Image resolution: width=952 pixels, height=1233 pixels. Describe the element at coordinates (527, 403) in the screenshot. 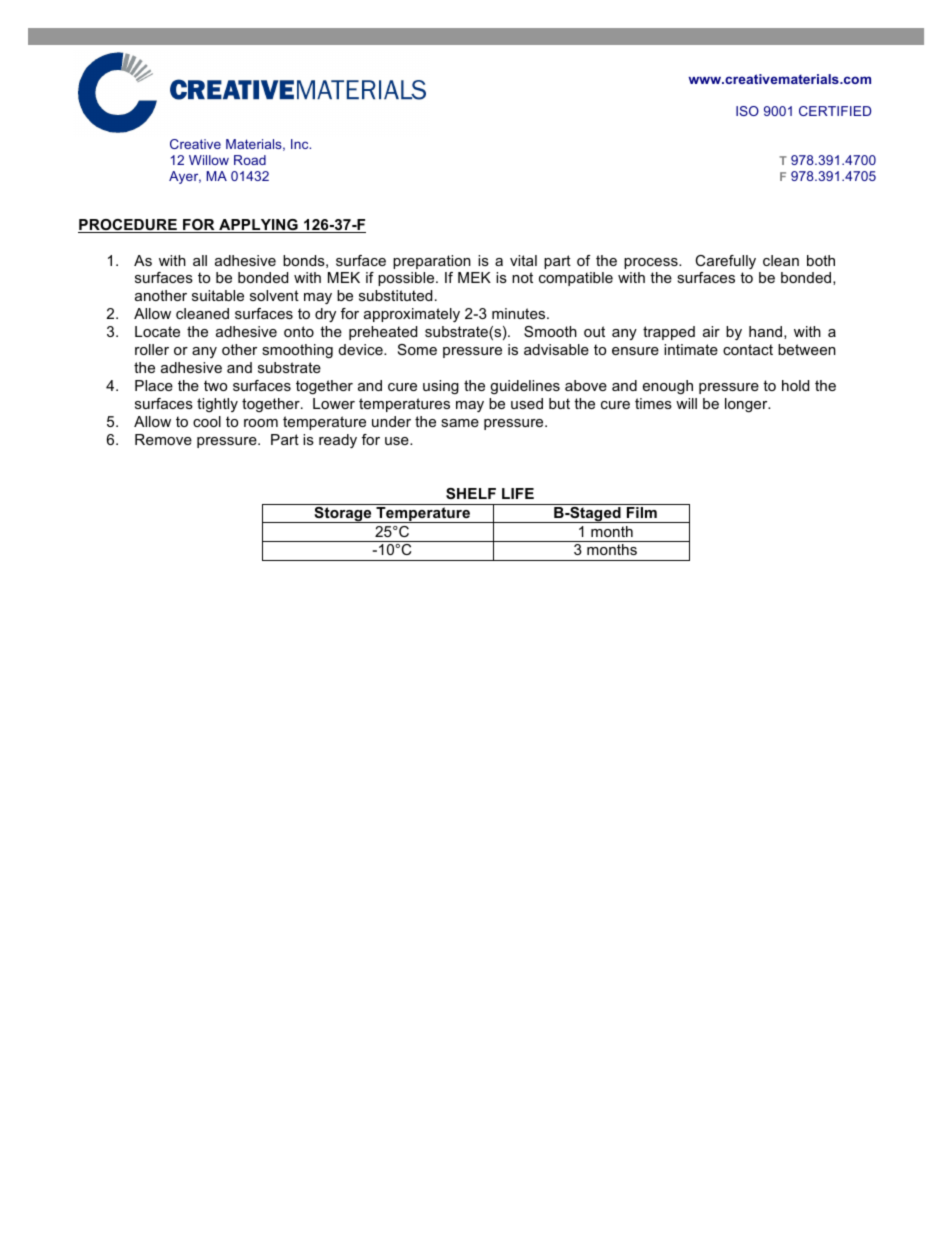

I see `used` at that location.
